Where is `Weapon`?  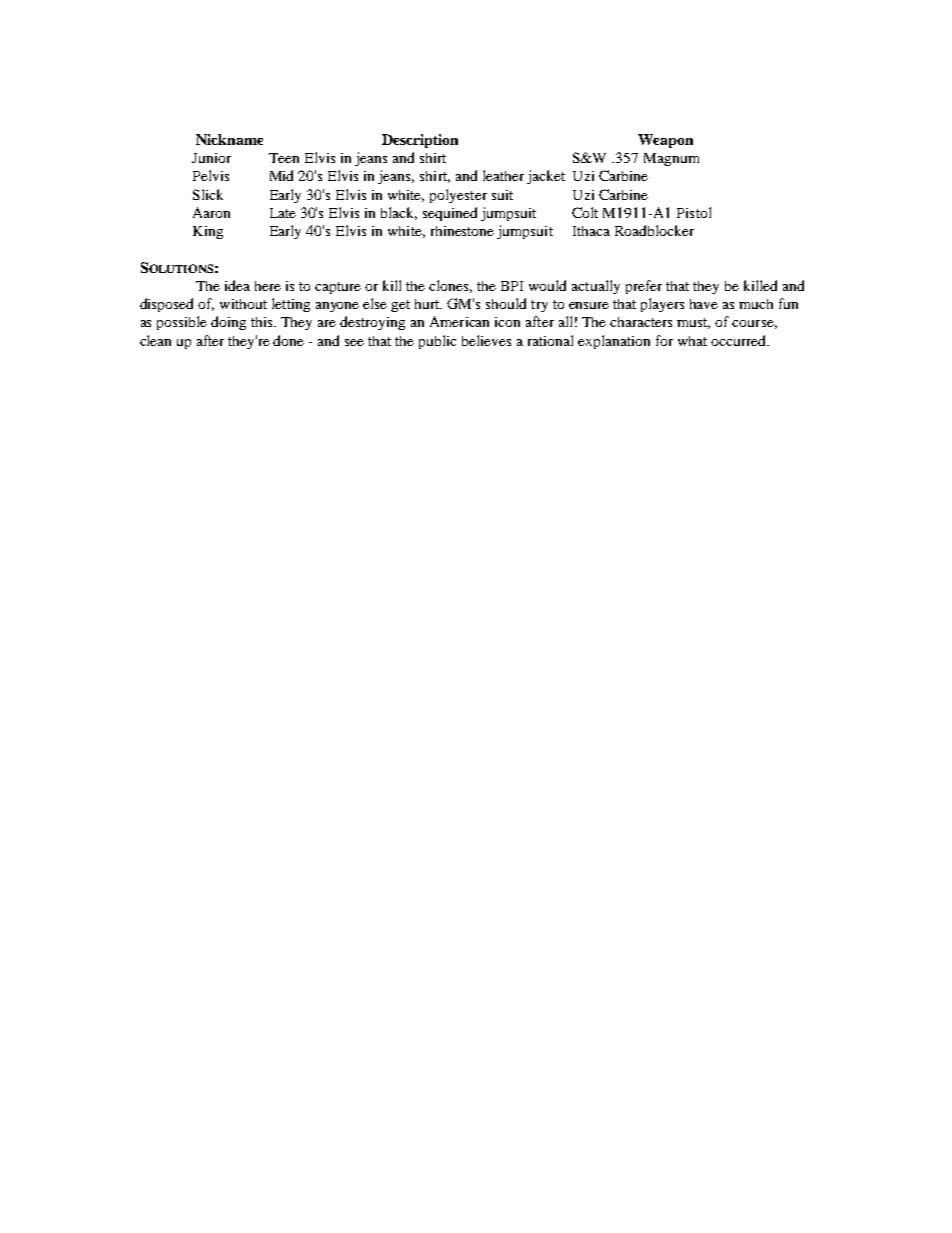
Weapon is located at coordinates (665, 141).
